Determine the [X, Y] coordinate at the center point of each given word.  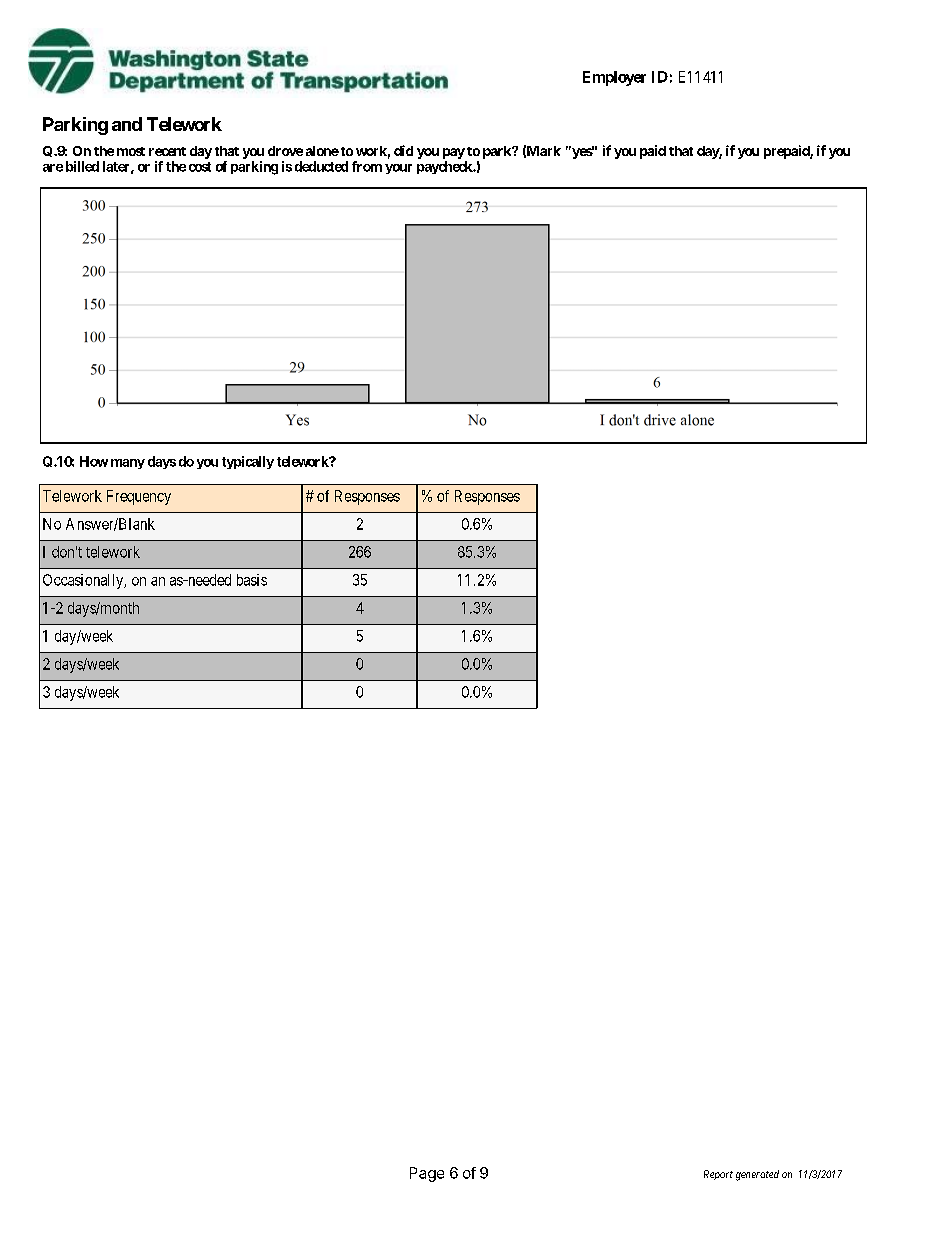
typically [248, 462]
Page [427, 1174]
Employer [614, 78]
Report [718, 1175]
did [403, 150]
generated [757, 1175]
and [127, 124]
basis [252, 580]
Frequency [139, 497]
